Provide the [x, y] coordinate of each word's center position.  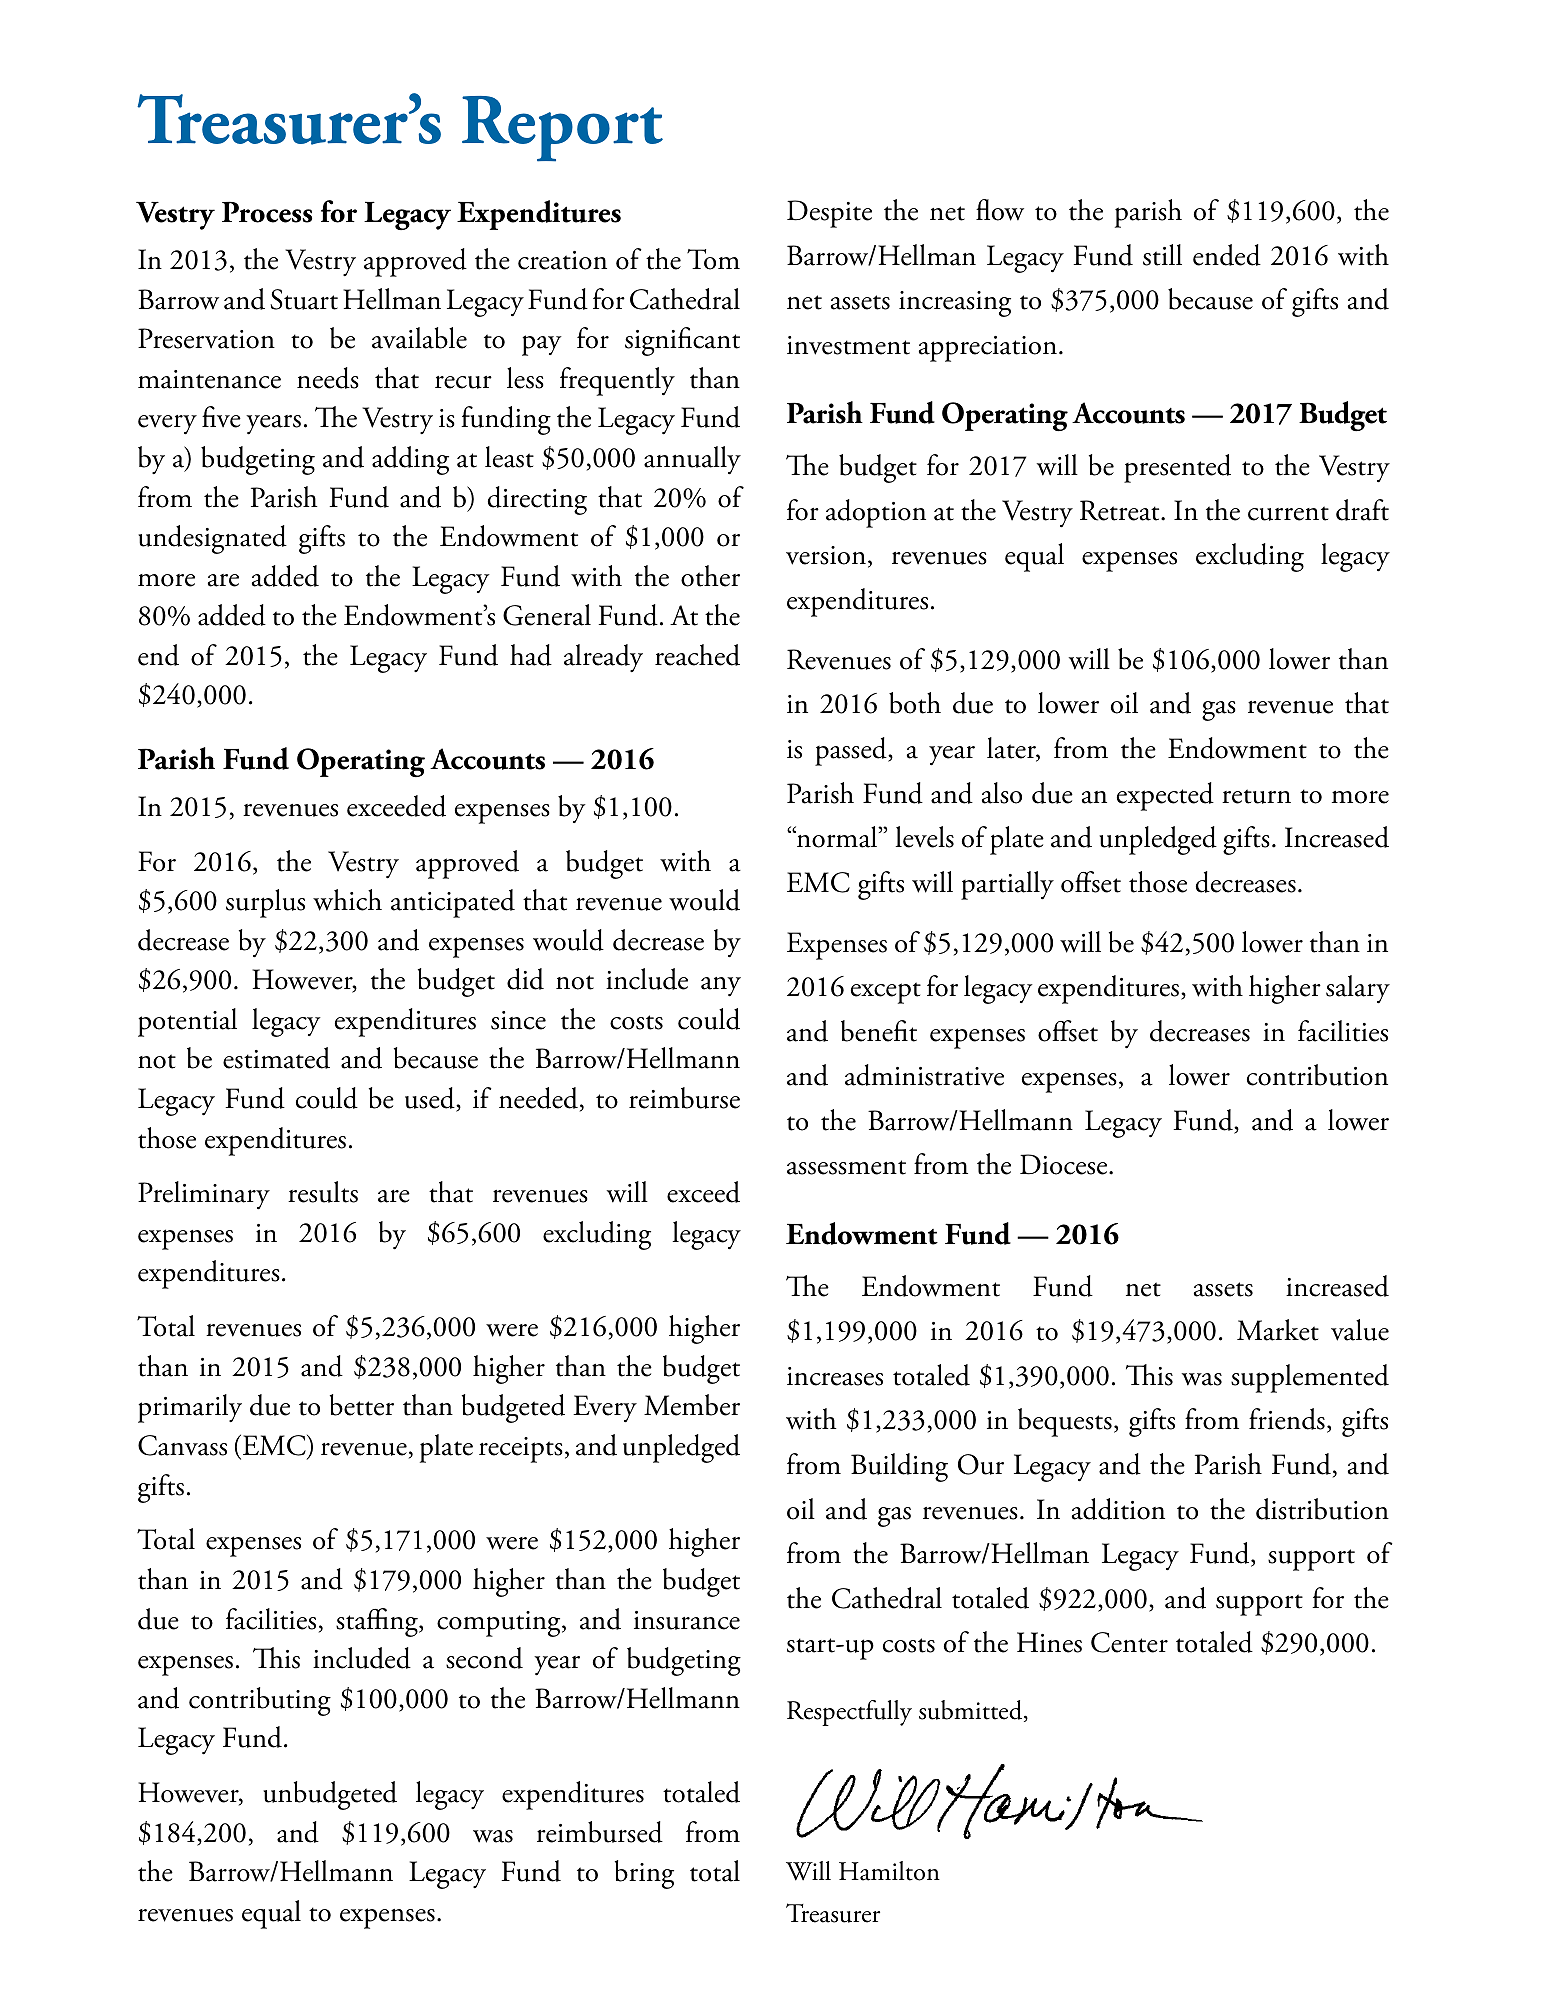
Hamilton [889, 1871]
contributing [260, 1701]
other [710, 576]
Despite [829, 214]
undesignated [212, 539]
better [362, 1405]
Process [267, 212]
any [721, 987]
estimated [276, 1058]
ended [1227, 255]
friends [1287, 1419]
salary [1358, 989]
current [1288, 513]
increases [835, 1376]
